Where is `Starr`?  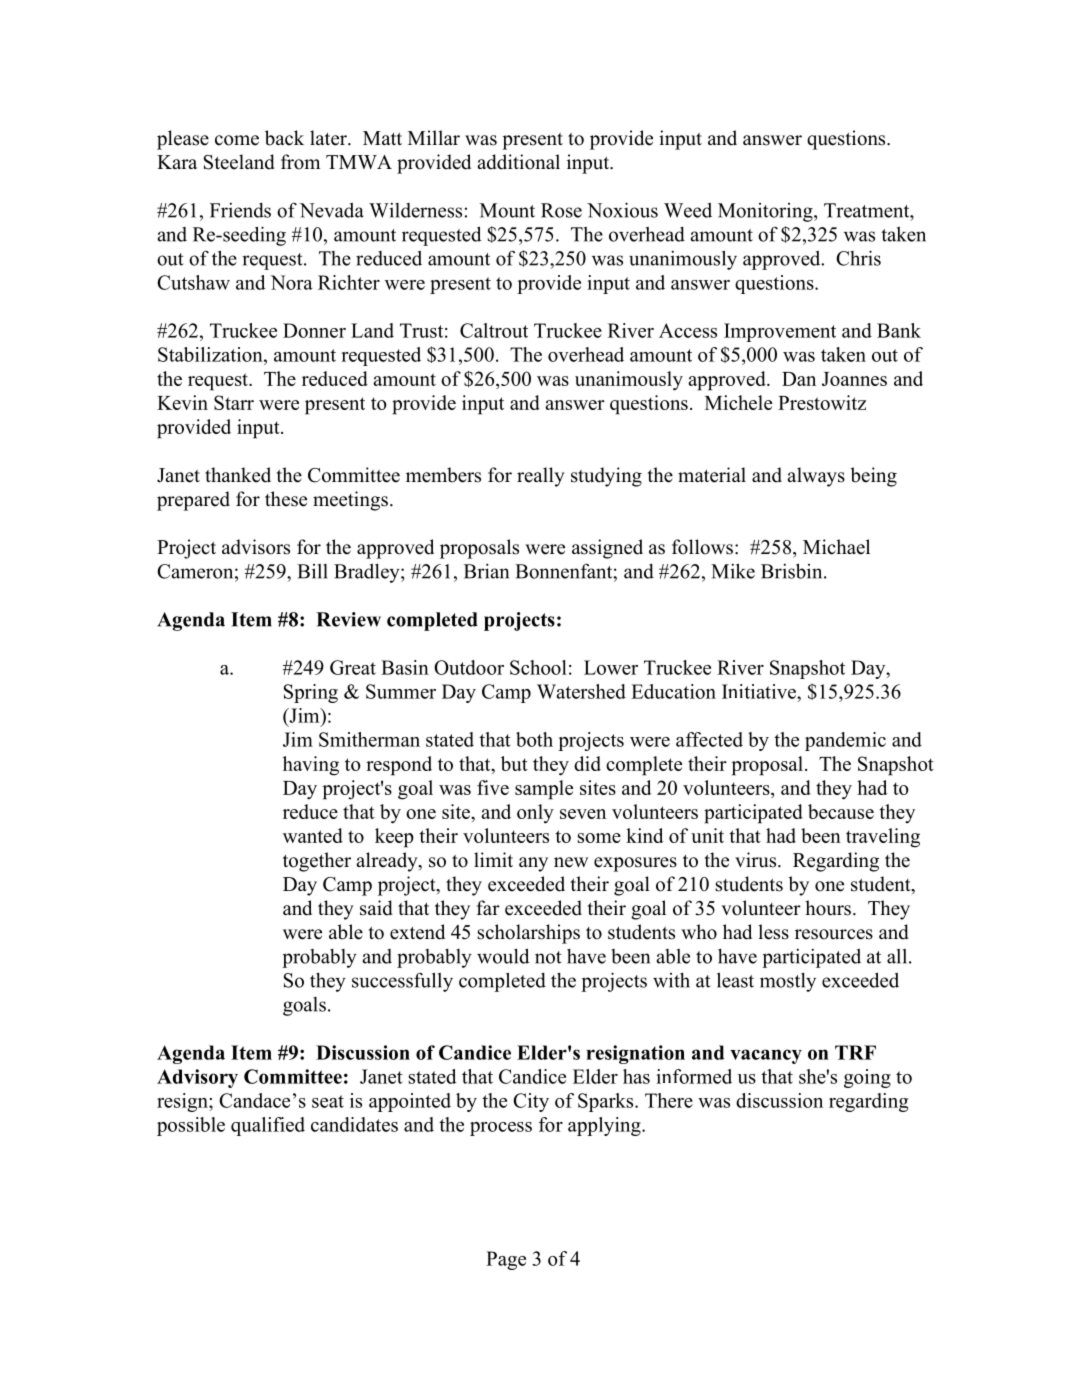
Starr is located at coordinates (234, 402).
